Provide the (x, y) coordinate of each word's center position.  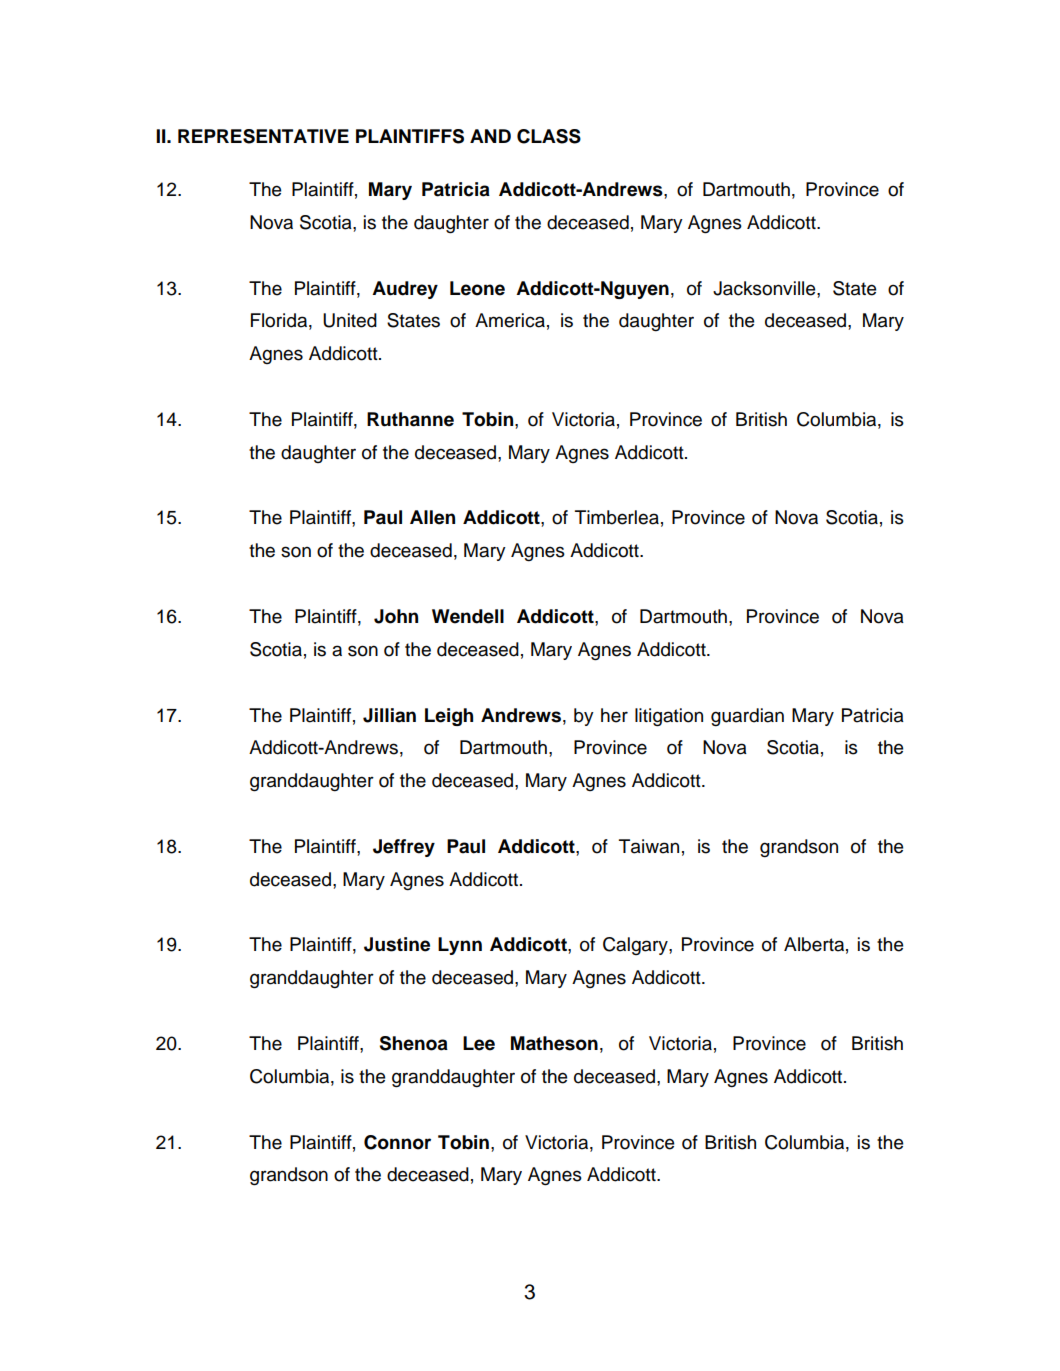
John (396, 616)
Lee (479, 1043)
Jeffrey (404, 848)
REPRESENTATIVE (263, 136)
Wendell (468, 616)
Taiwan (649, 846)
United (350, 320)
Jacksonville (765, 288)
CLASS (549, 136)
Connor (397, 1142)
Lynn (460, 946)
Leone (477, 288)
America (510, 320)
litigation (669, 717)
